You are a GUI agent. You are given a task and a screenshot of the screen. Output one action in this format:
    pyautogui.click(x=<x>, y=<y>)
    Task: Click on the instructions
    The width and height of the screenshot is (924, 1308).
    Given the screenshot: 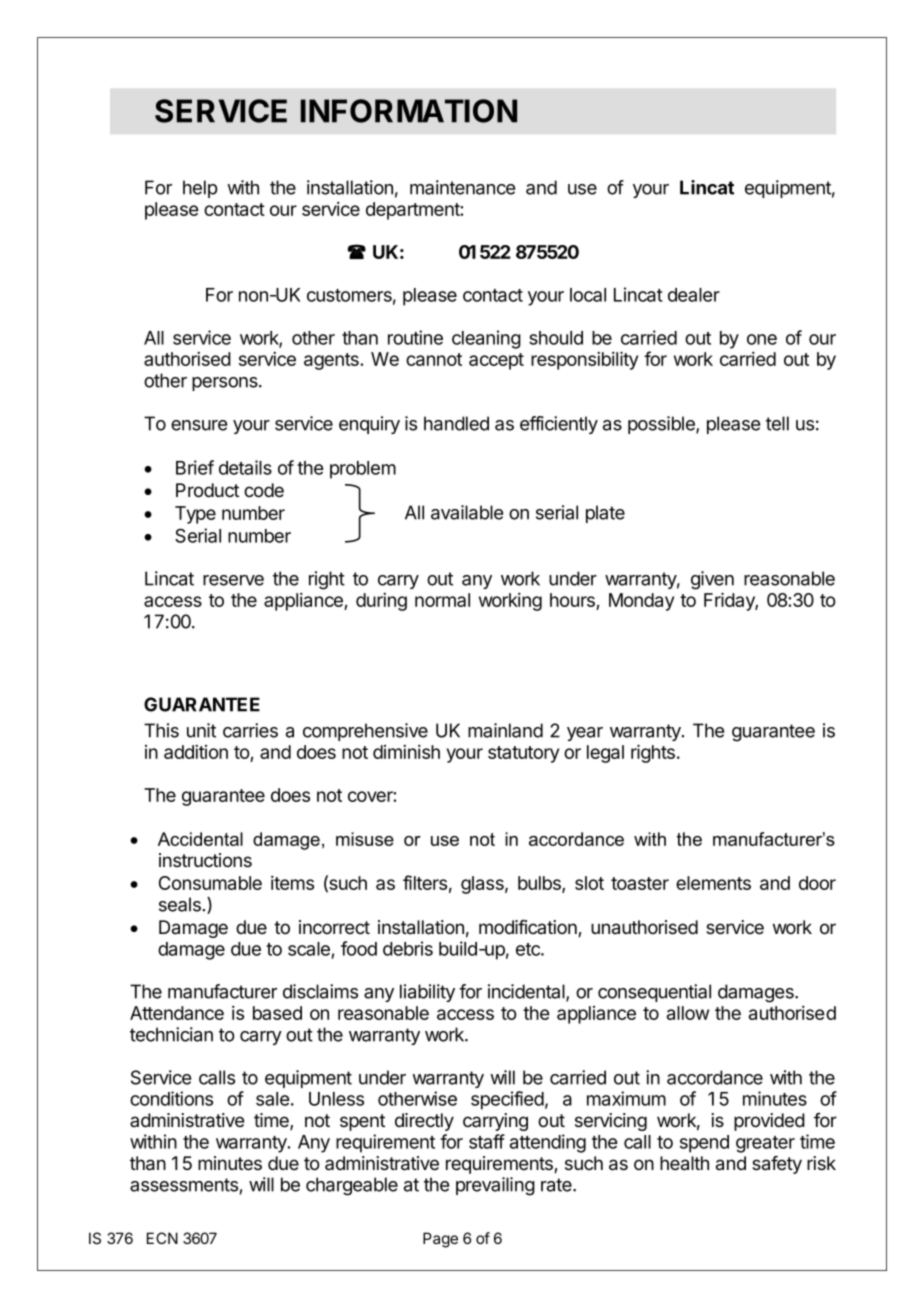 What is the action you would take?
    pyautogui.click(x=205, y=860)
